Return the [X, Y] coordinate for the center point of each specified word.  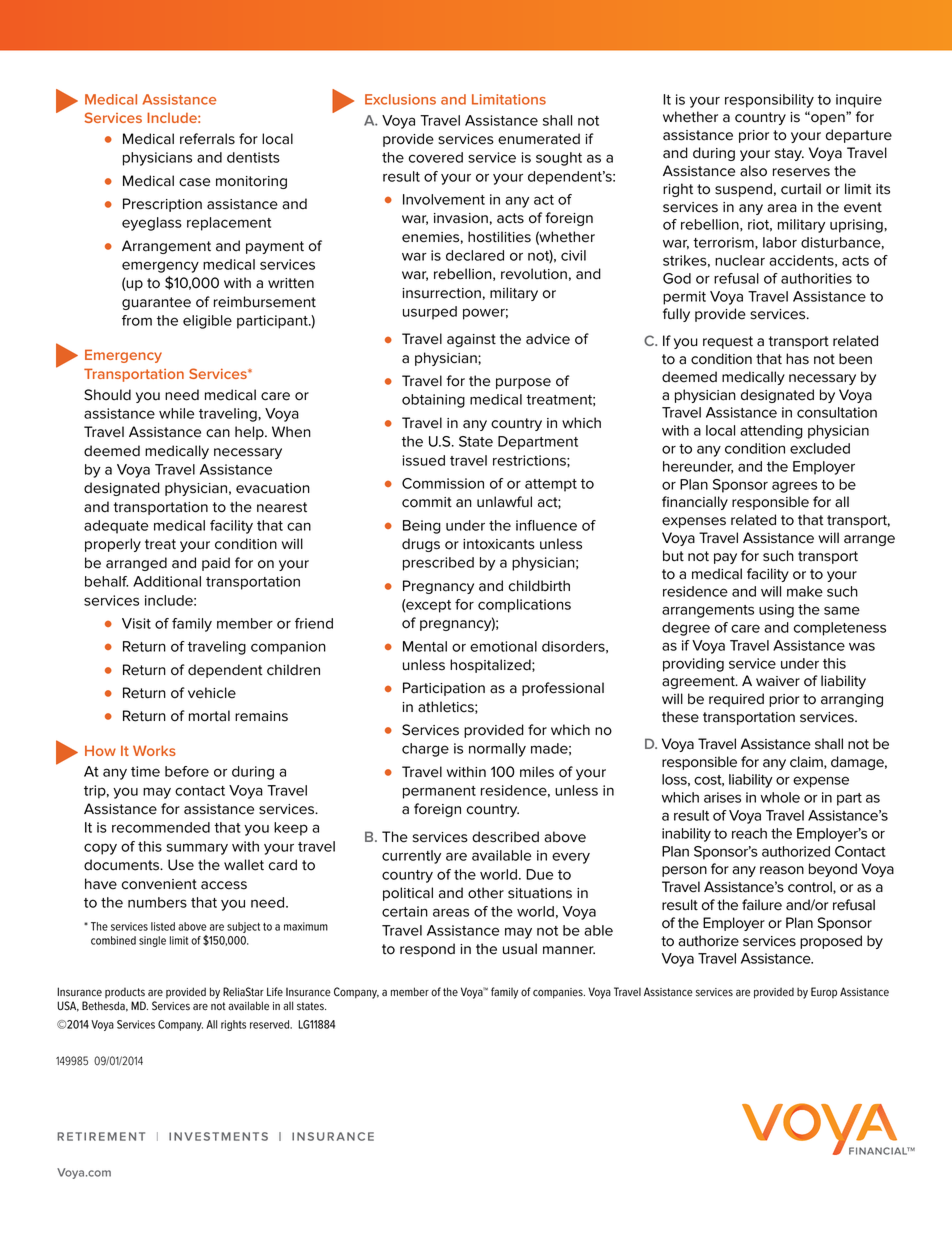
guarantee [156, 303]
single [152, 941]
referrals [207, 139]
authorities [816, 278]
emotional [503, 646]
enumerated [539, 139]
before [187, 771]
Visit [136, 623]
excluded [820, 448]
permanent [439, 792]
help [250, 433]
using [776, 611]
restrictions [530, 460]
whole [780, 797]
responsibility [769, 101]
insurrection [441, 293]
